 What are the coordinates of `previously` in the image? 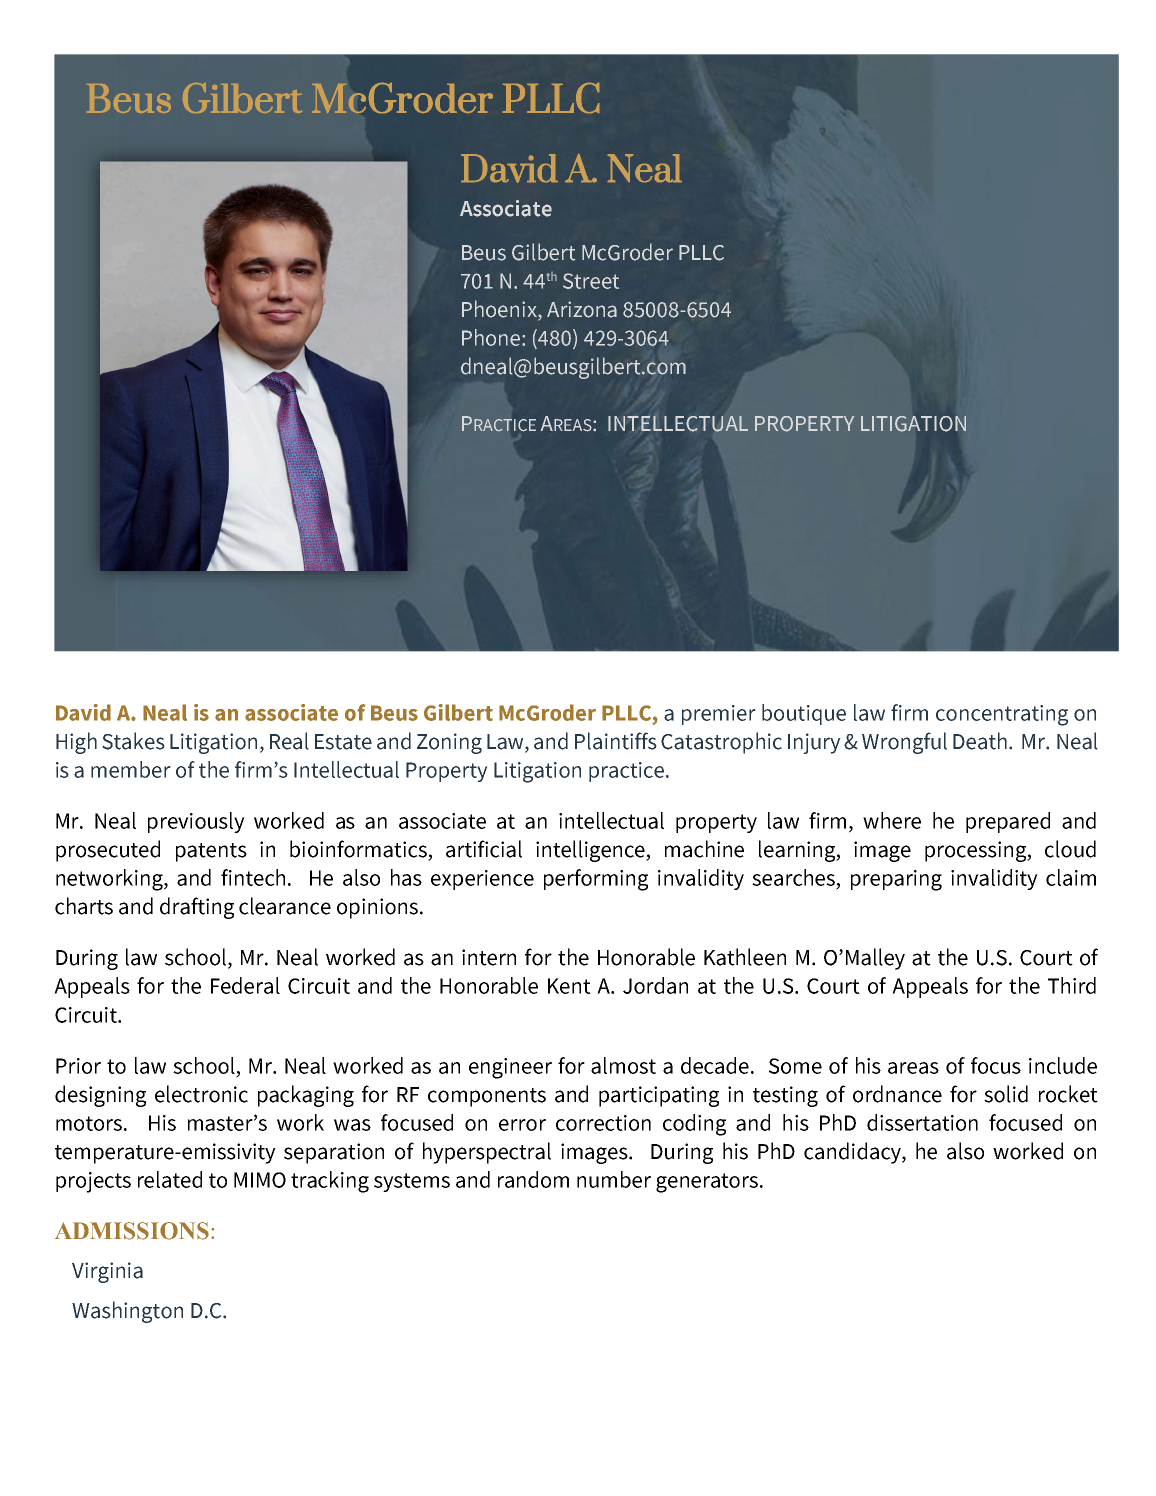 It's located at (196, 822).
